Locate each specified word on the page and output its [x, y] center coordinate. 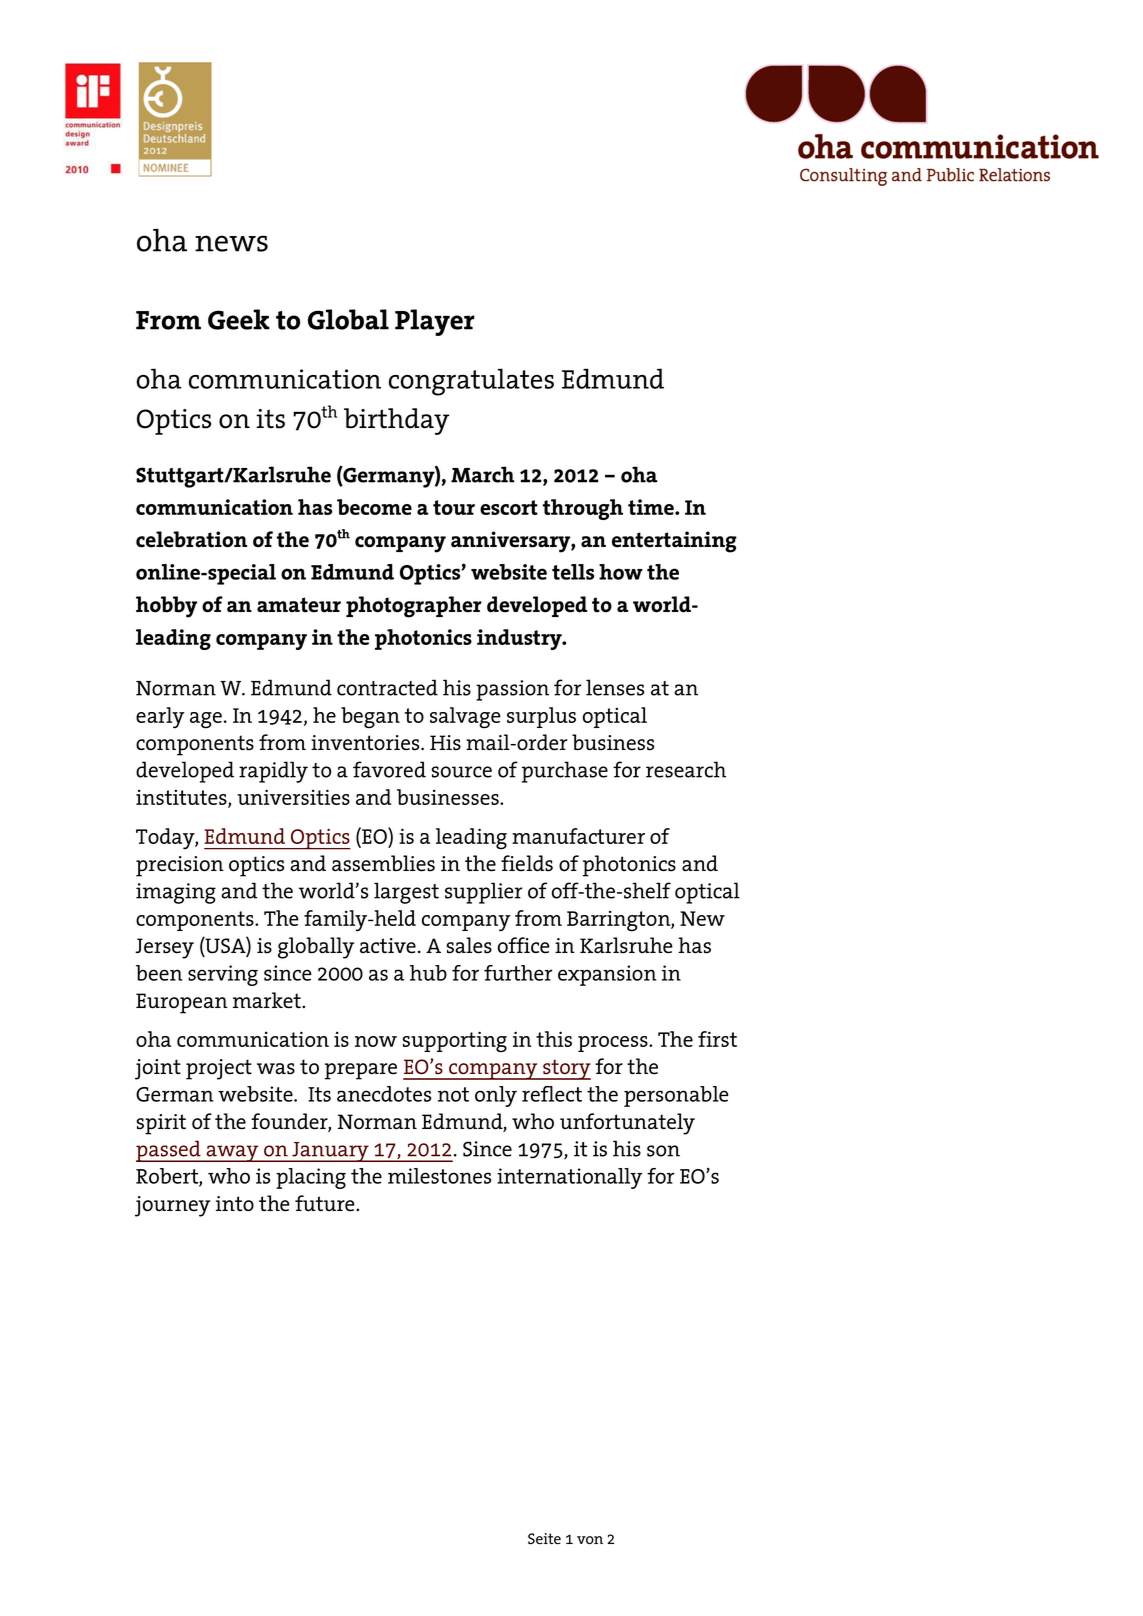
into [235, 1204]
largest [406, 893]
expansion [607, 975]
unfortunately [627, 1124]
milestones [439, 1176]
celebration [191, 539]
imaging [176, 893]
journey [172, 1206]
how [621, 572]
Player [435, 322]
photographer [413, 607]
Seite [544, 1538]
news [231, 243]
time [652, 507]
